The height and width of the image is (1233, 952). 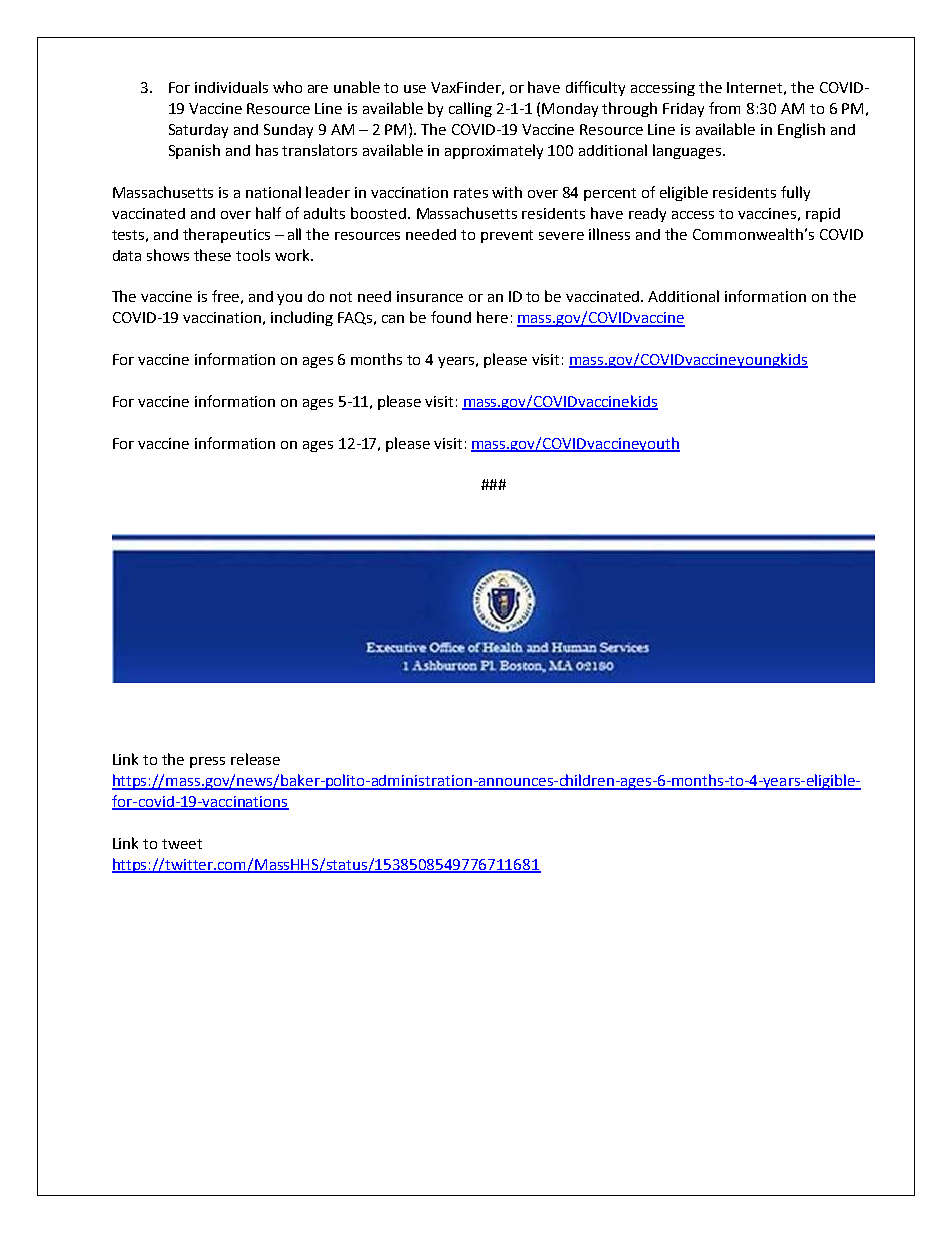 I want to click on insurance, so click(x=430, y=296).
